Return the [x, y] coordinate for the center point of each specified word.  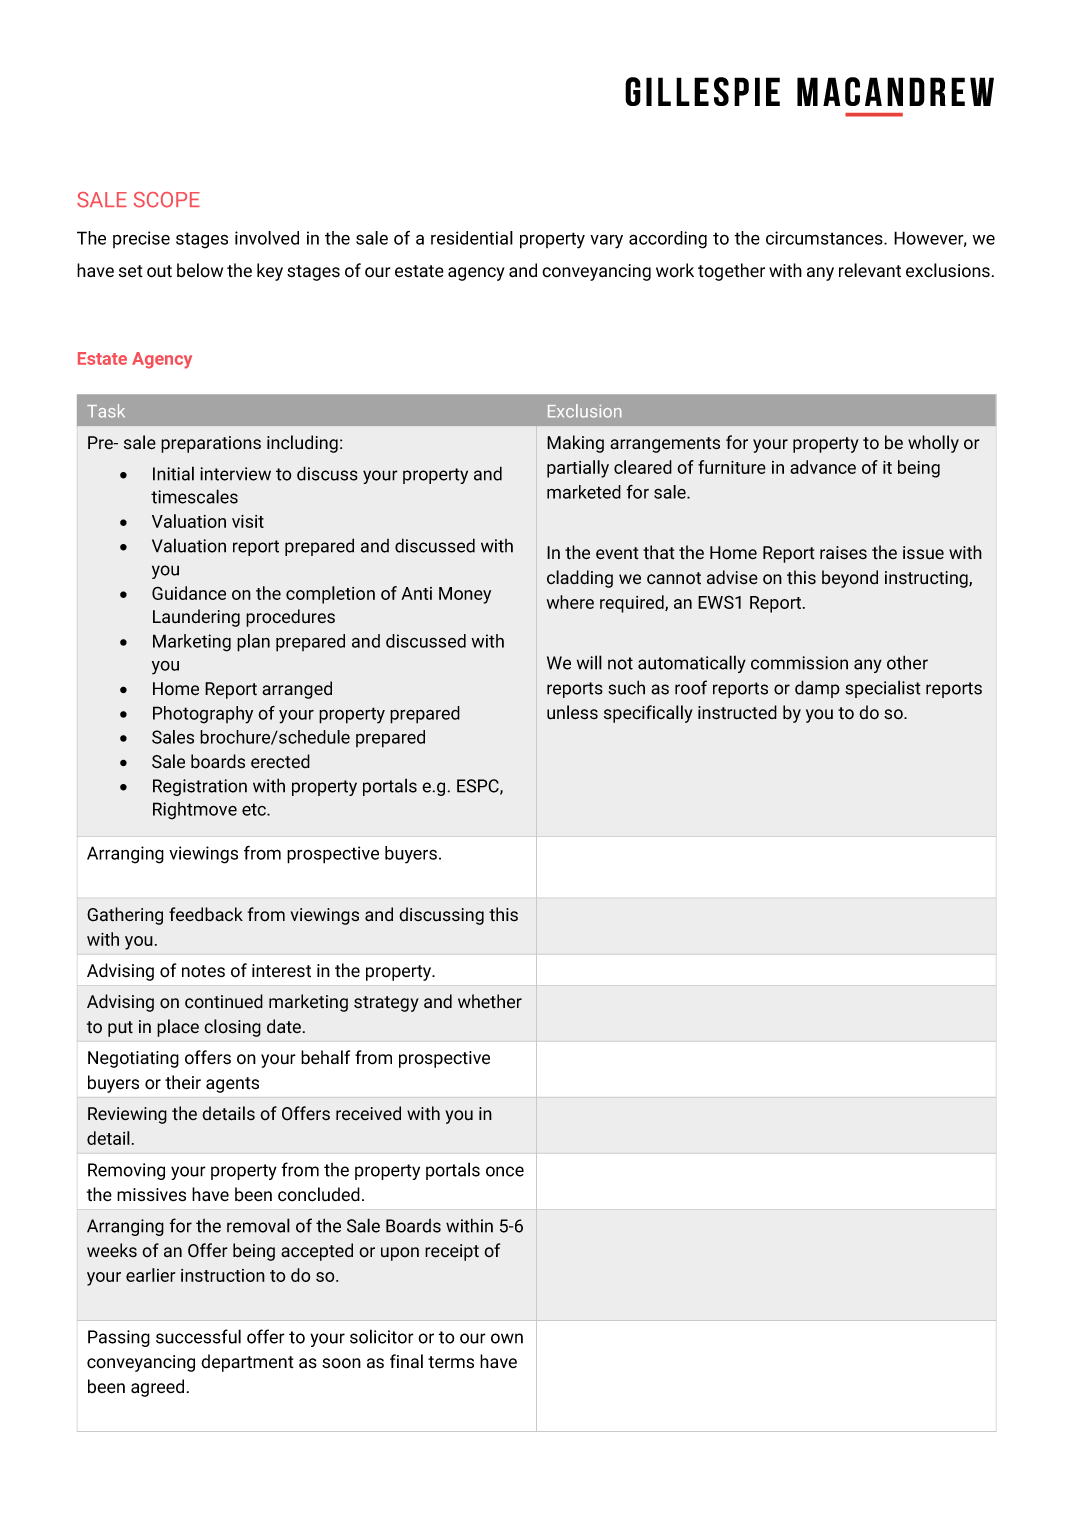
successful [198, 1336]
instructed [737, 712]
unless [572, 712]
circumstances [825, 238]
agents [232, 1085]
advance [823, 467]
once [505, 1171]
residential [472, 238]
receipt [452, 1252]
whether [490, 1001]
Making [575, 444]
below [200, 270]
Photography [203, 715]
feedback [206, 914]
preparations [211, 444]
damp [817, 689]
